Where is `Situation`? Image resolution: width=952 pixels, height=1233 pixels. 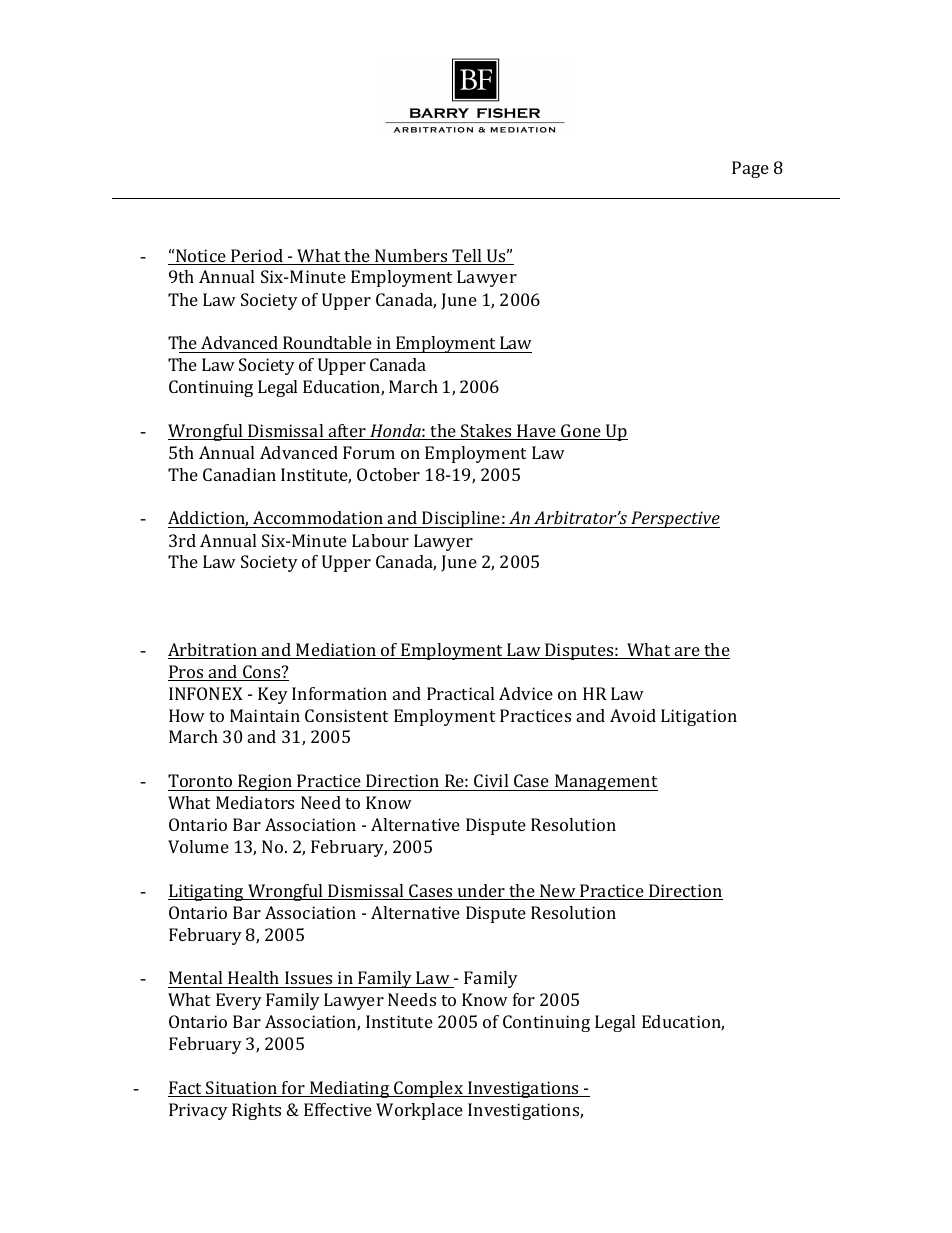 Situation is located at coordinates (242, 1089).
